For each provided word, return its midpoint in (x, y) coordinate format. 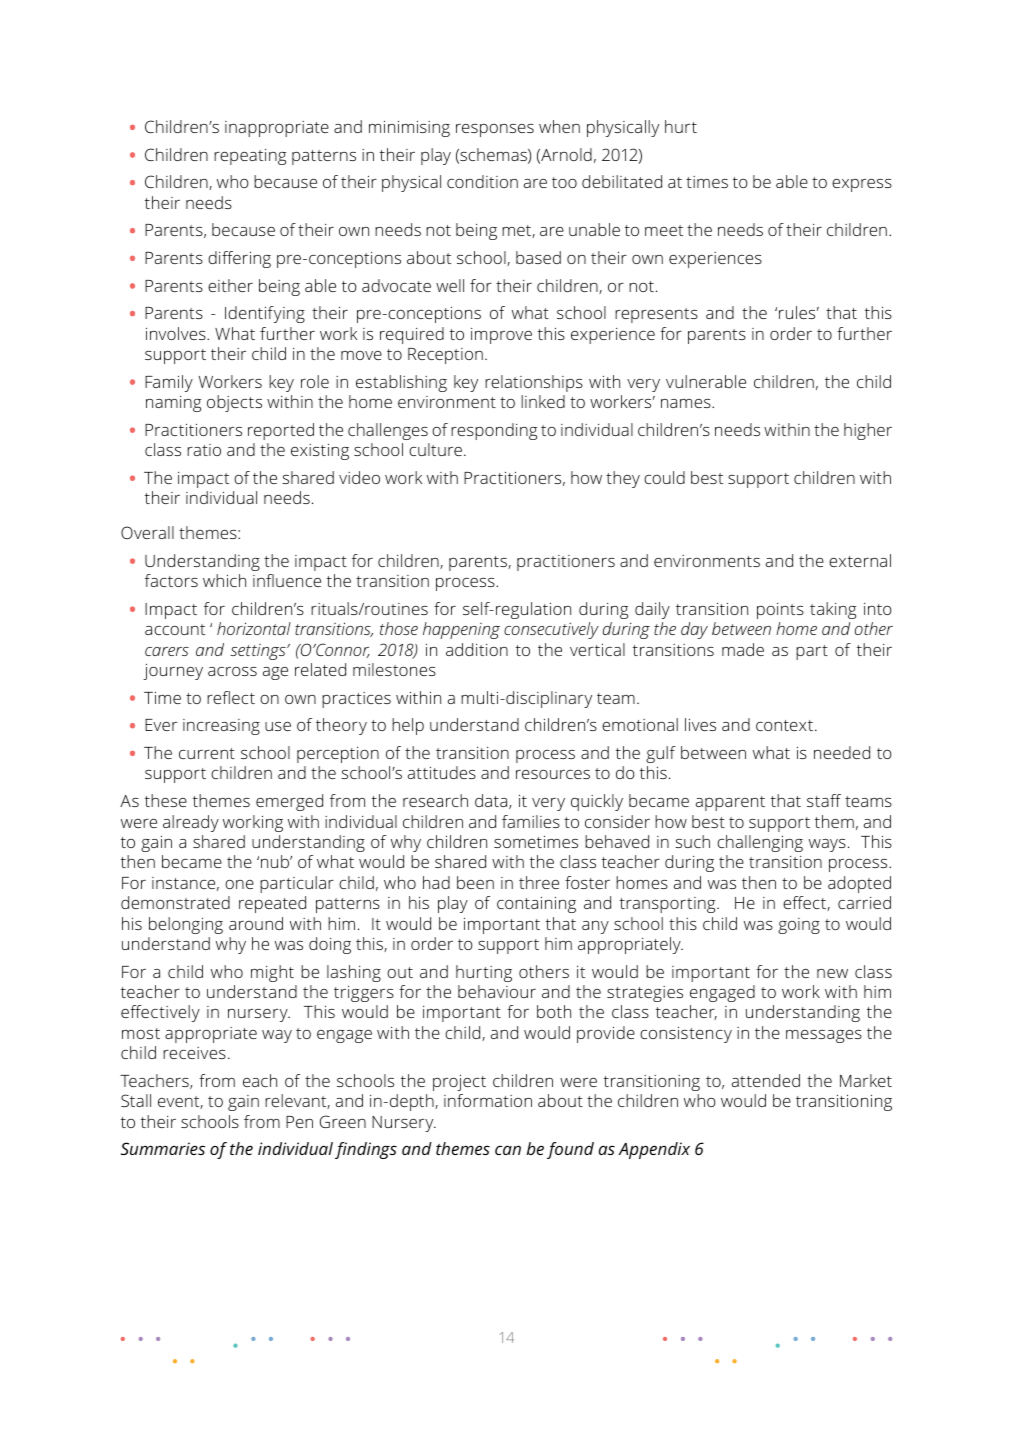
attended (766, 1080)
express (862, 185)
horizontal (254, 628)
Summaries (163, 1148)
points (780, 611)
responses (495, 130)
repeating (250, 157)
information (488, 1100)
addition (477, 649)
